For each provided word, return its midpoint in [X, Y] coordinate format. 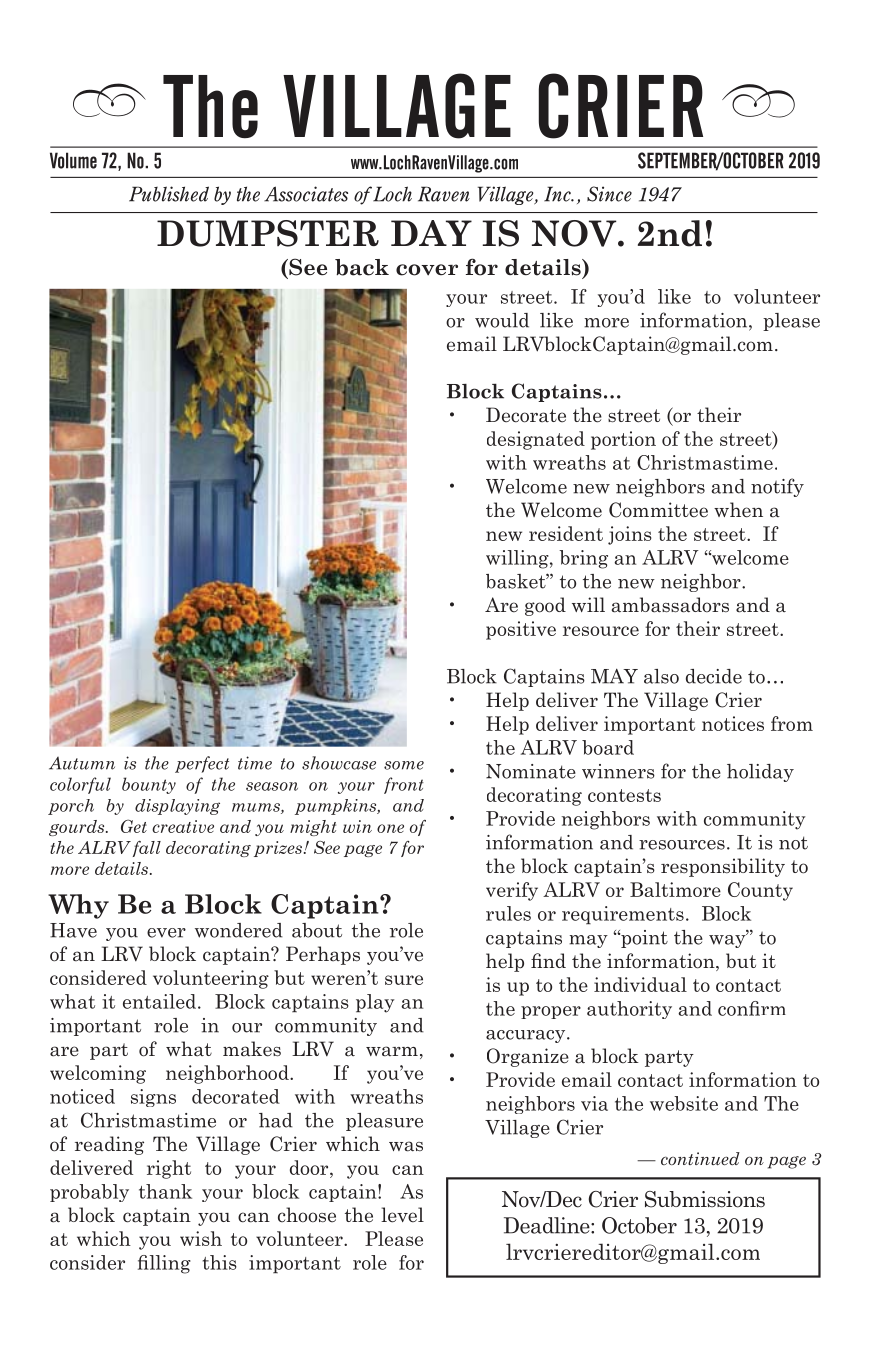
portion [623, 440]
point [643, 939]
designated [536, 440]
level [402, 1215]
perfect [202, 764]
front [404, 785]
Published [169, 194]
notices [733, 723]
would [502, 320]
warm [392, 1051]
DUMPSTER [268, 233]
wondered [239, 930]
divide [182, 1233]
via [594, 1103]
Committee [658, 510]
